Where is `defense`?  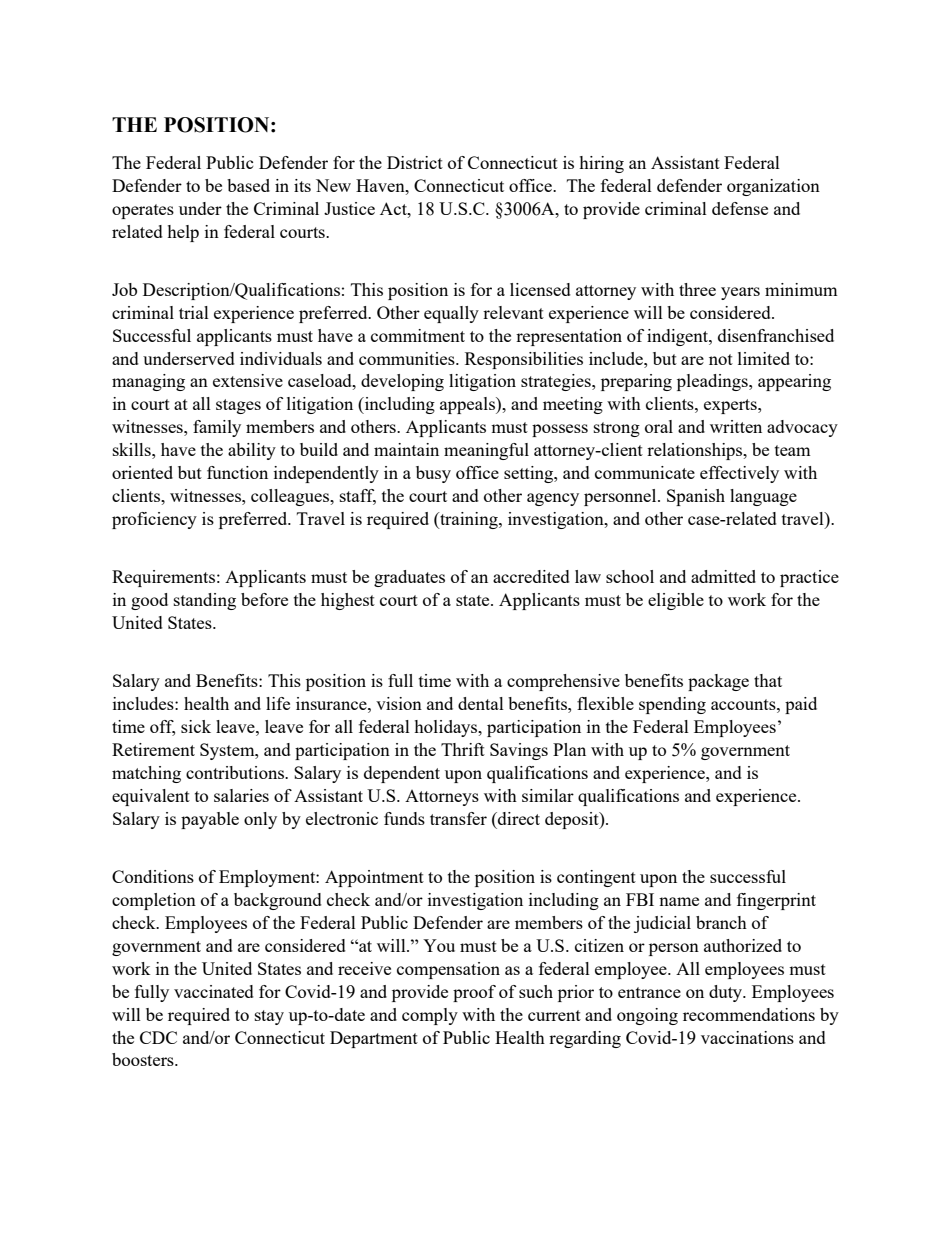
defense is located at coordinates (740, 208).
